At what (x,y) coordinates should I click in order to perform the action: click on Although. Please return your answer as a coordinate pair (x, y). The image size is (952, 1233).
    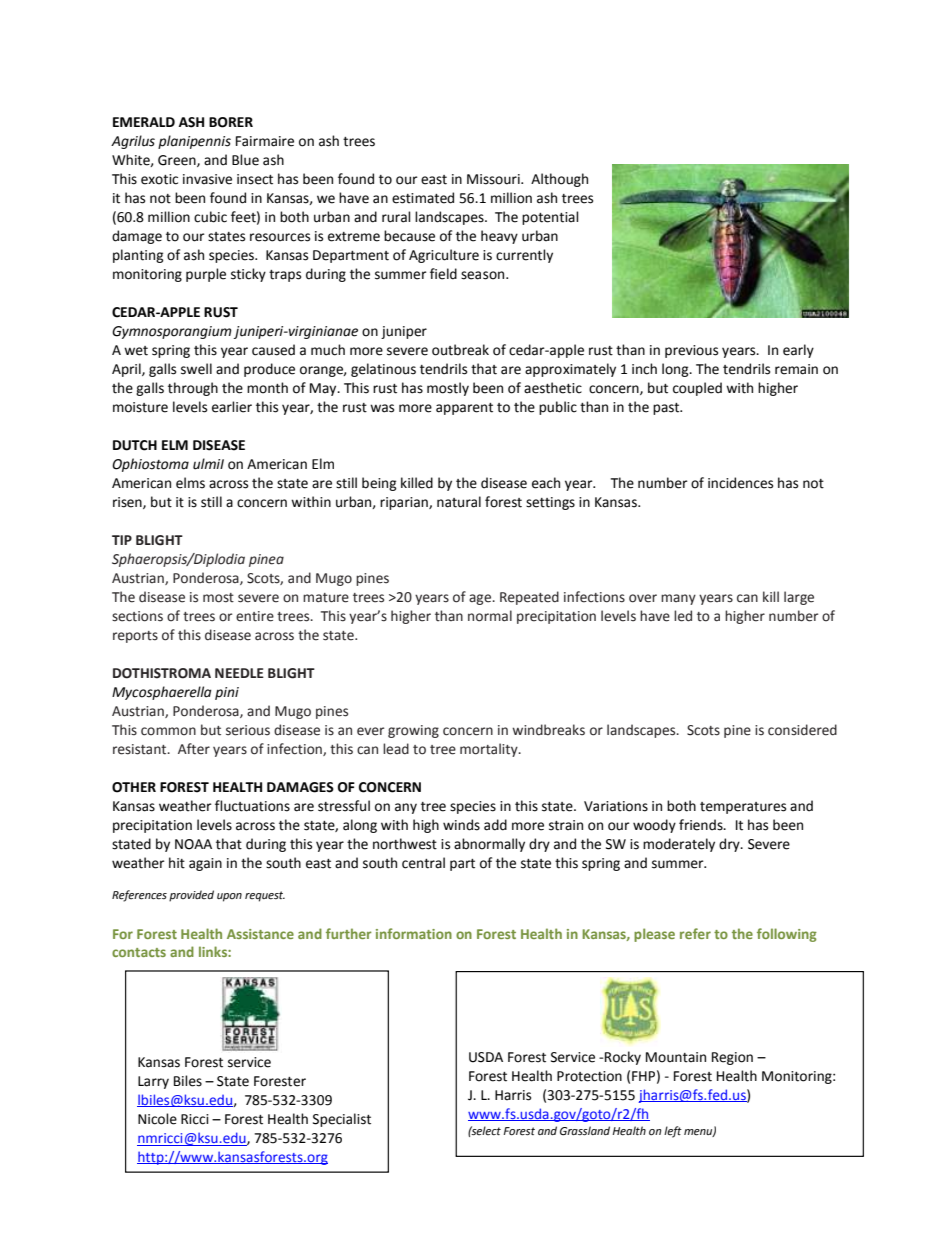
    Looking at the image, I should click on (559, 180).
